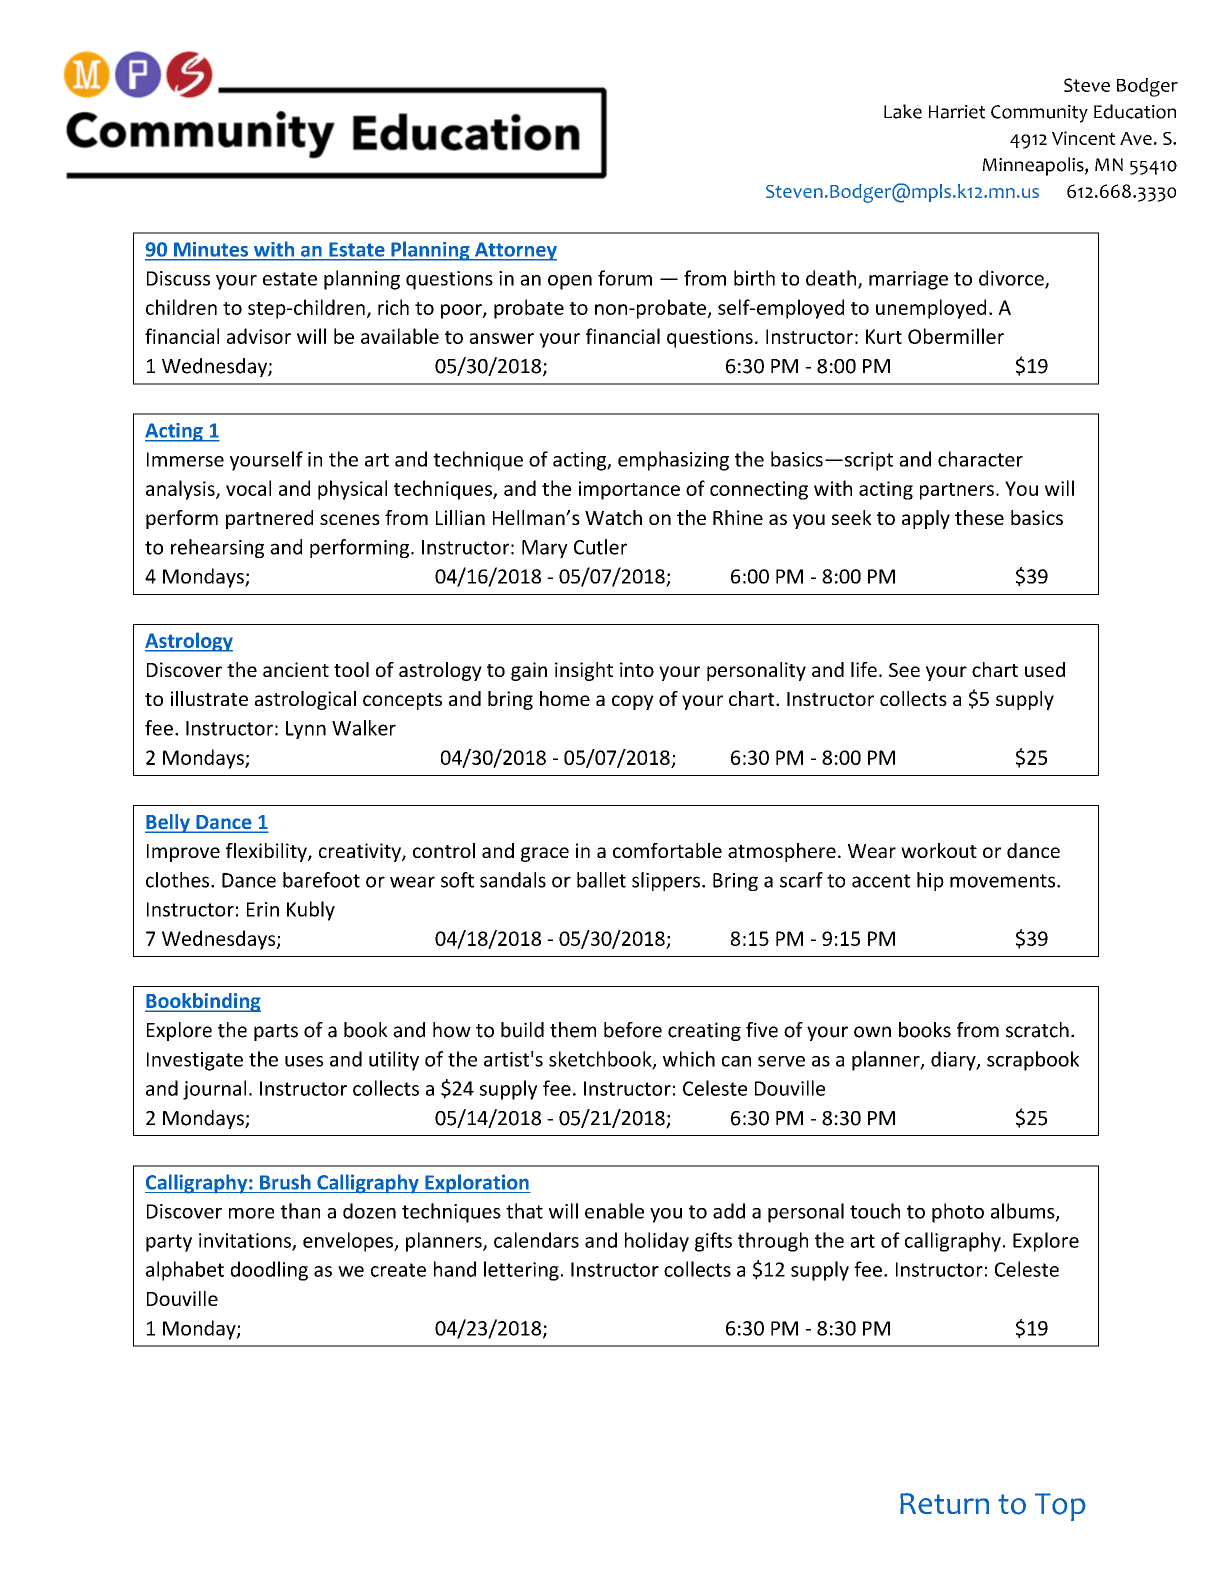  What do you see at coordinates (269, 1271) in the image?
I see `doodling` at bounding box center [269, 1271].
